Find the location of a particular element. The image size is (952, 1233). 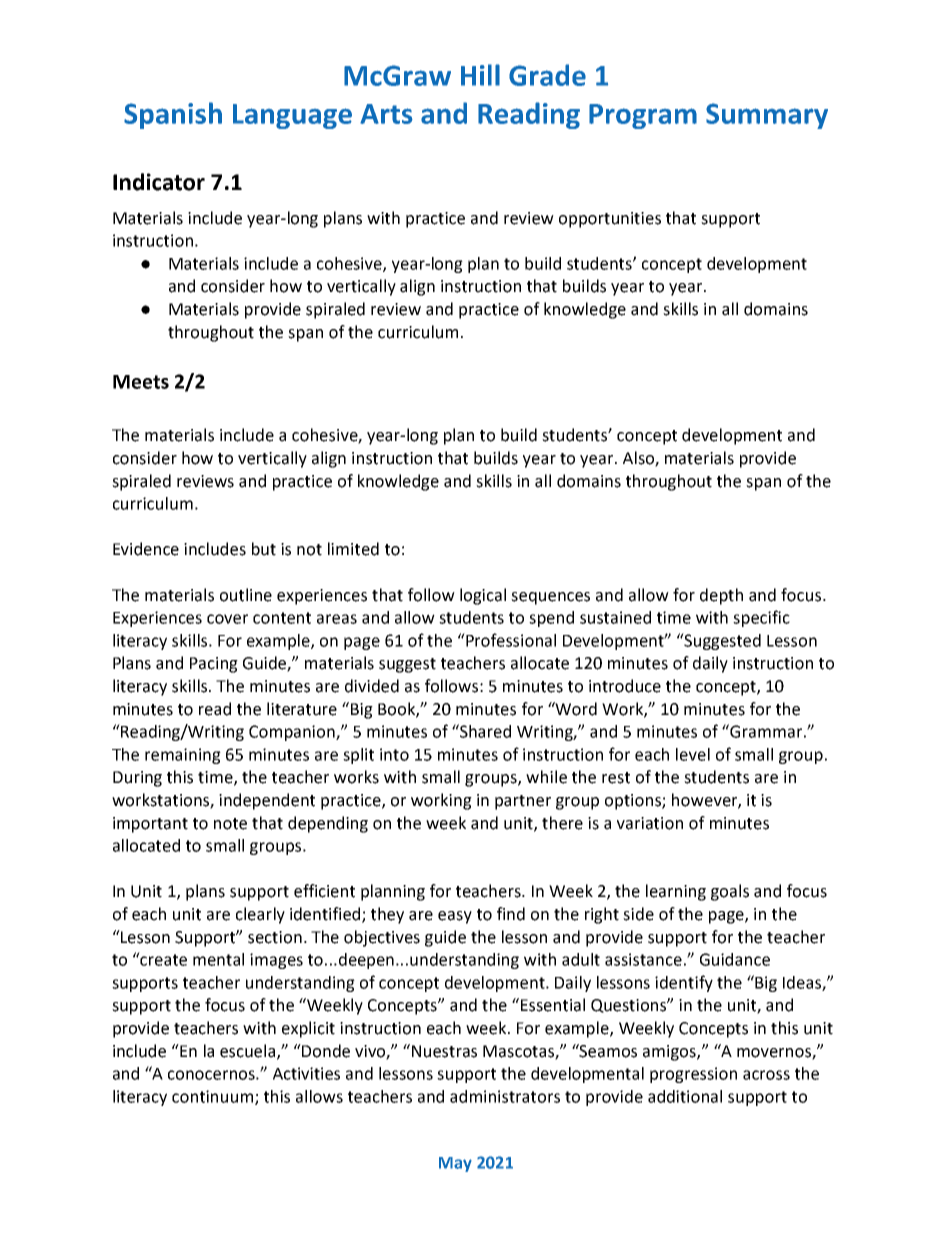

note is located at coordinates (230, 824).
